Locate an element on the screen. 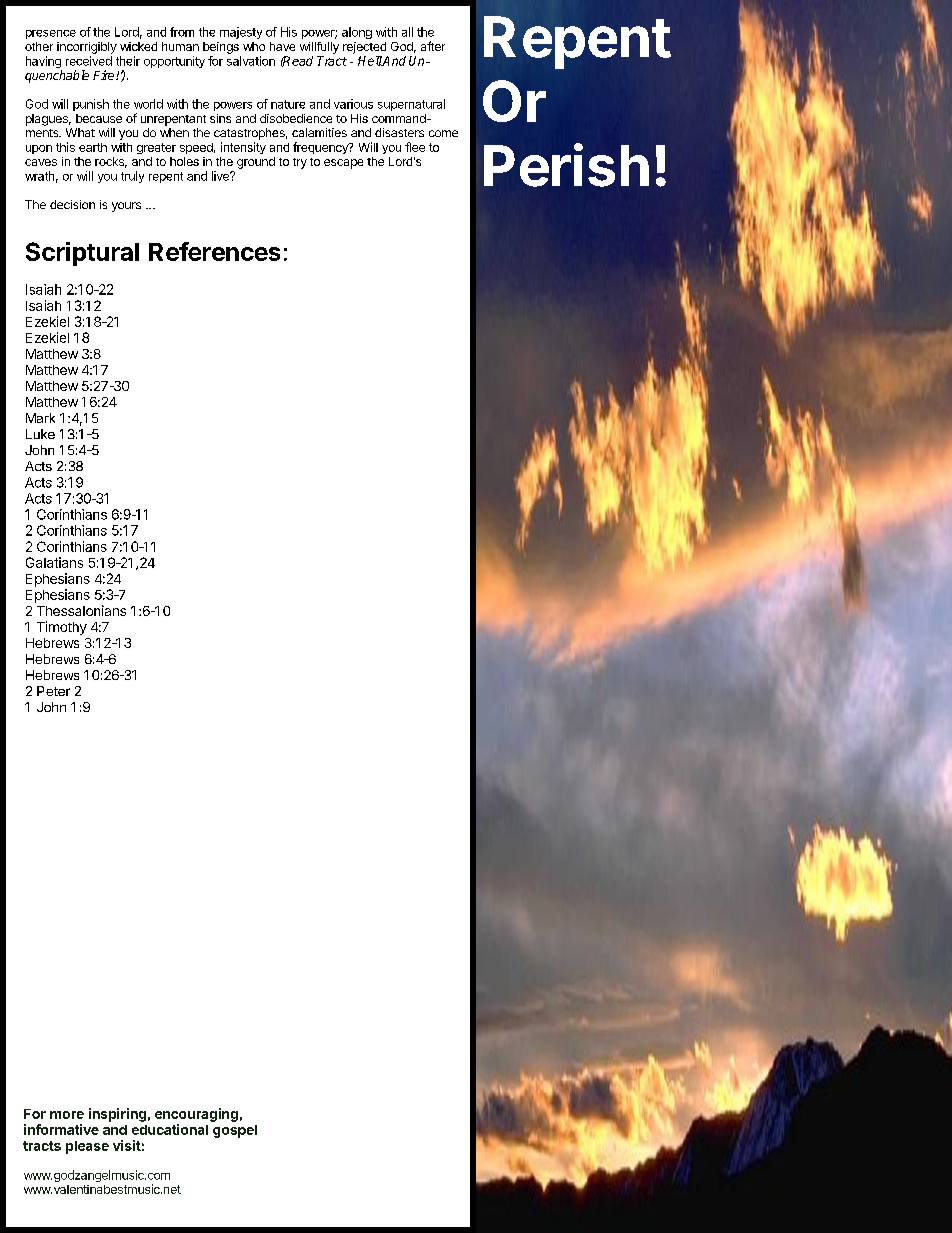  Perish is located at coordinates (566, 165).
